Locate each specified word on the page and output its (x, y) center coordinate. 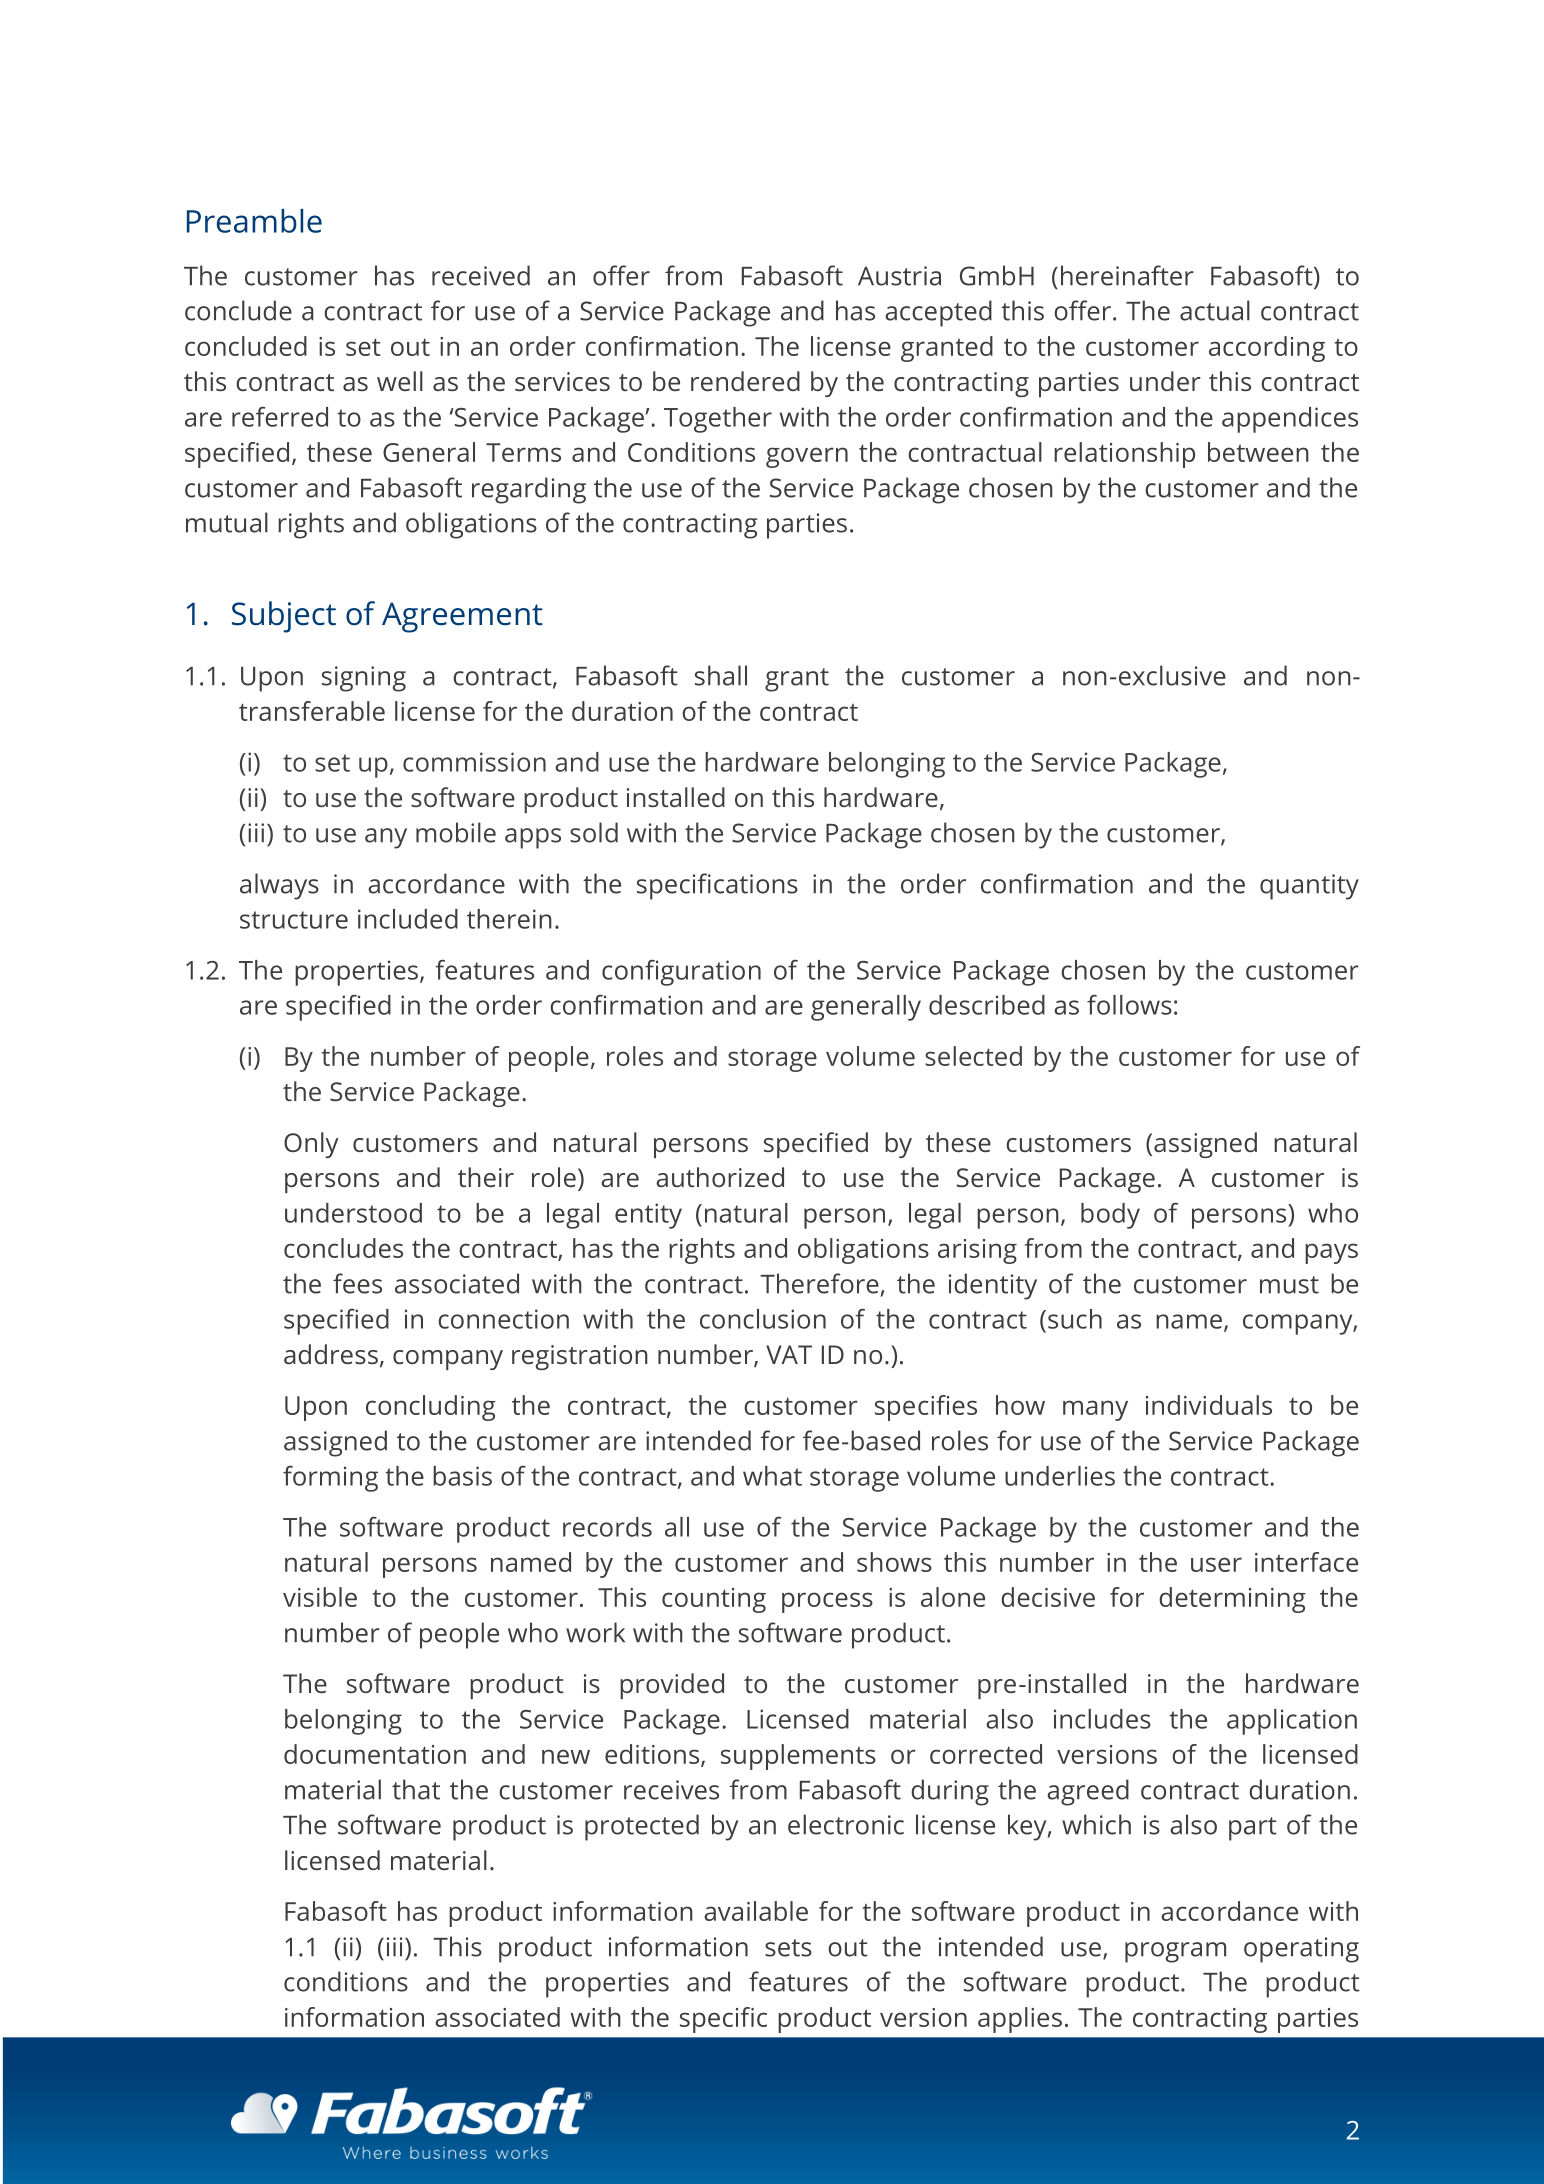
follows (1129, 1004)
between (1258, 452)
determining (1232, 1600)
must (1289, 1285)
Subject (284, 617)
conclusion (763, 1319)
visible (320, 1597)
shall (721, 675)
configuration (681, 972)
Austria (899, 276)
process (827, 1602)
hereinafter (1127, 275)
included (408, 919)
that (416, 1789)
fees (357, 1283)
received (481, 275)
